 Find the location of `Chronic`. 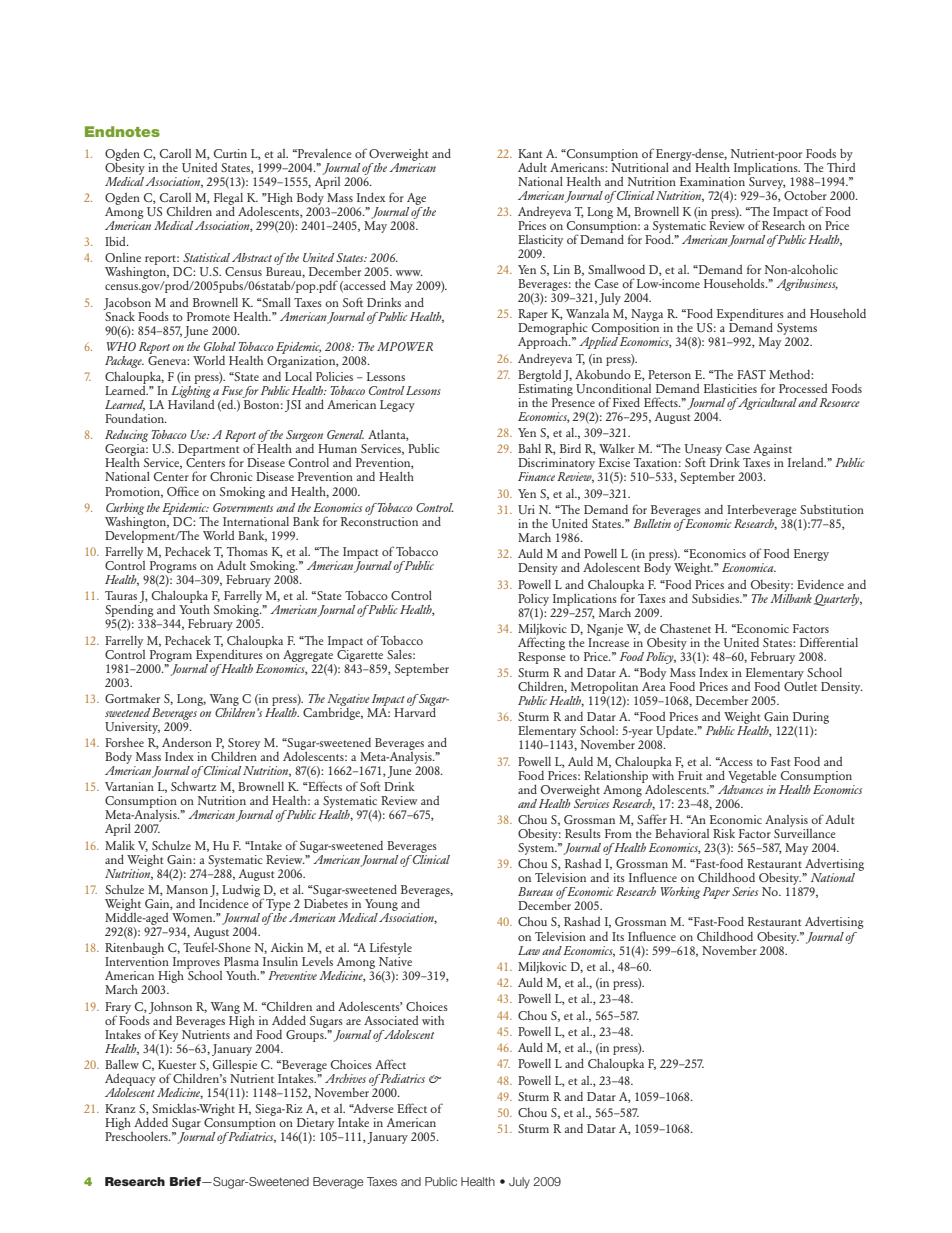

Chronic is located at coordinates (231, 476).
